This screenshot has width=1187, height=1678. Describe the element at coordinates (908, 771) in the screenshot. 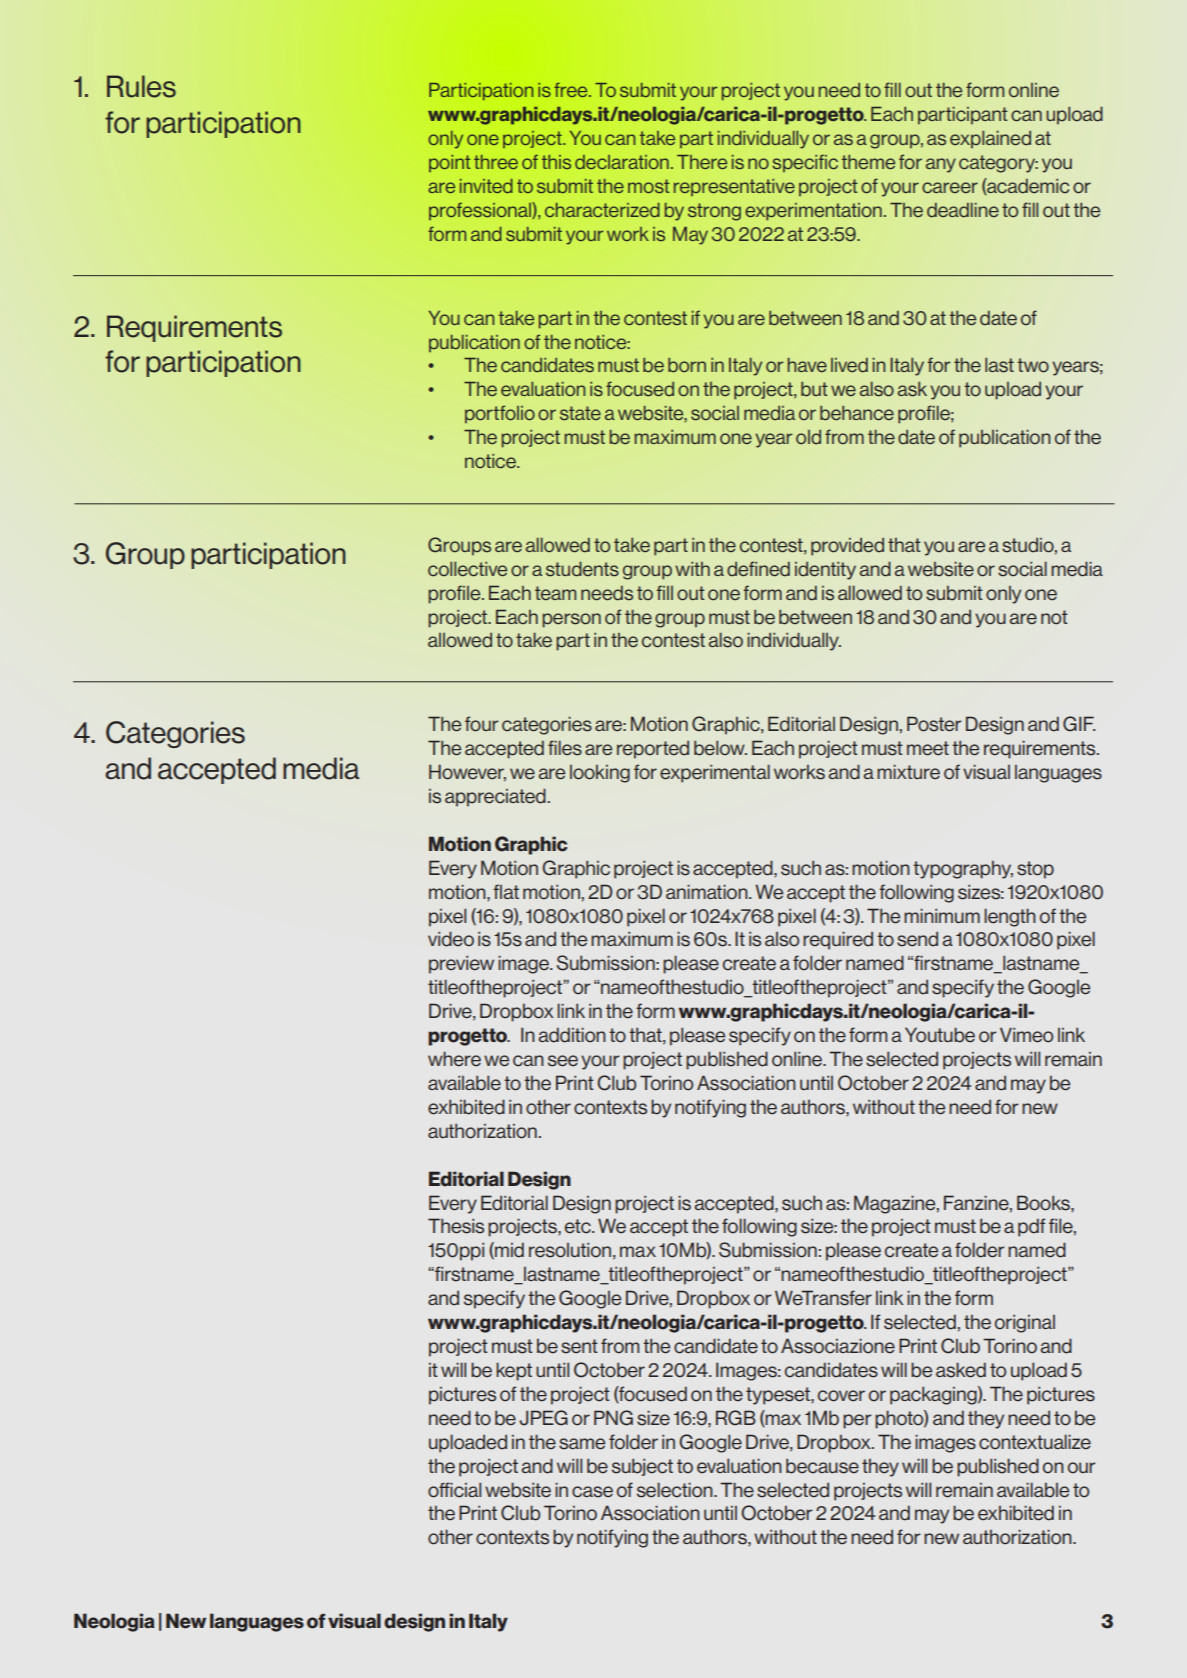

I see `mixture` at that location.
